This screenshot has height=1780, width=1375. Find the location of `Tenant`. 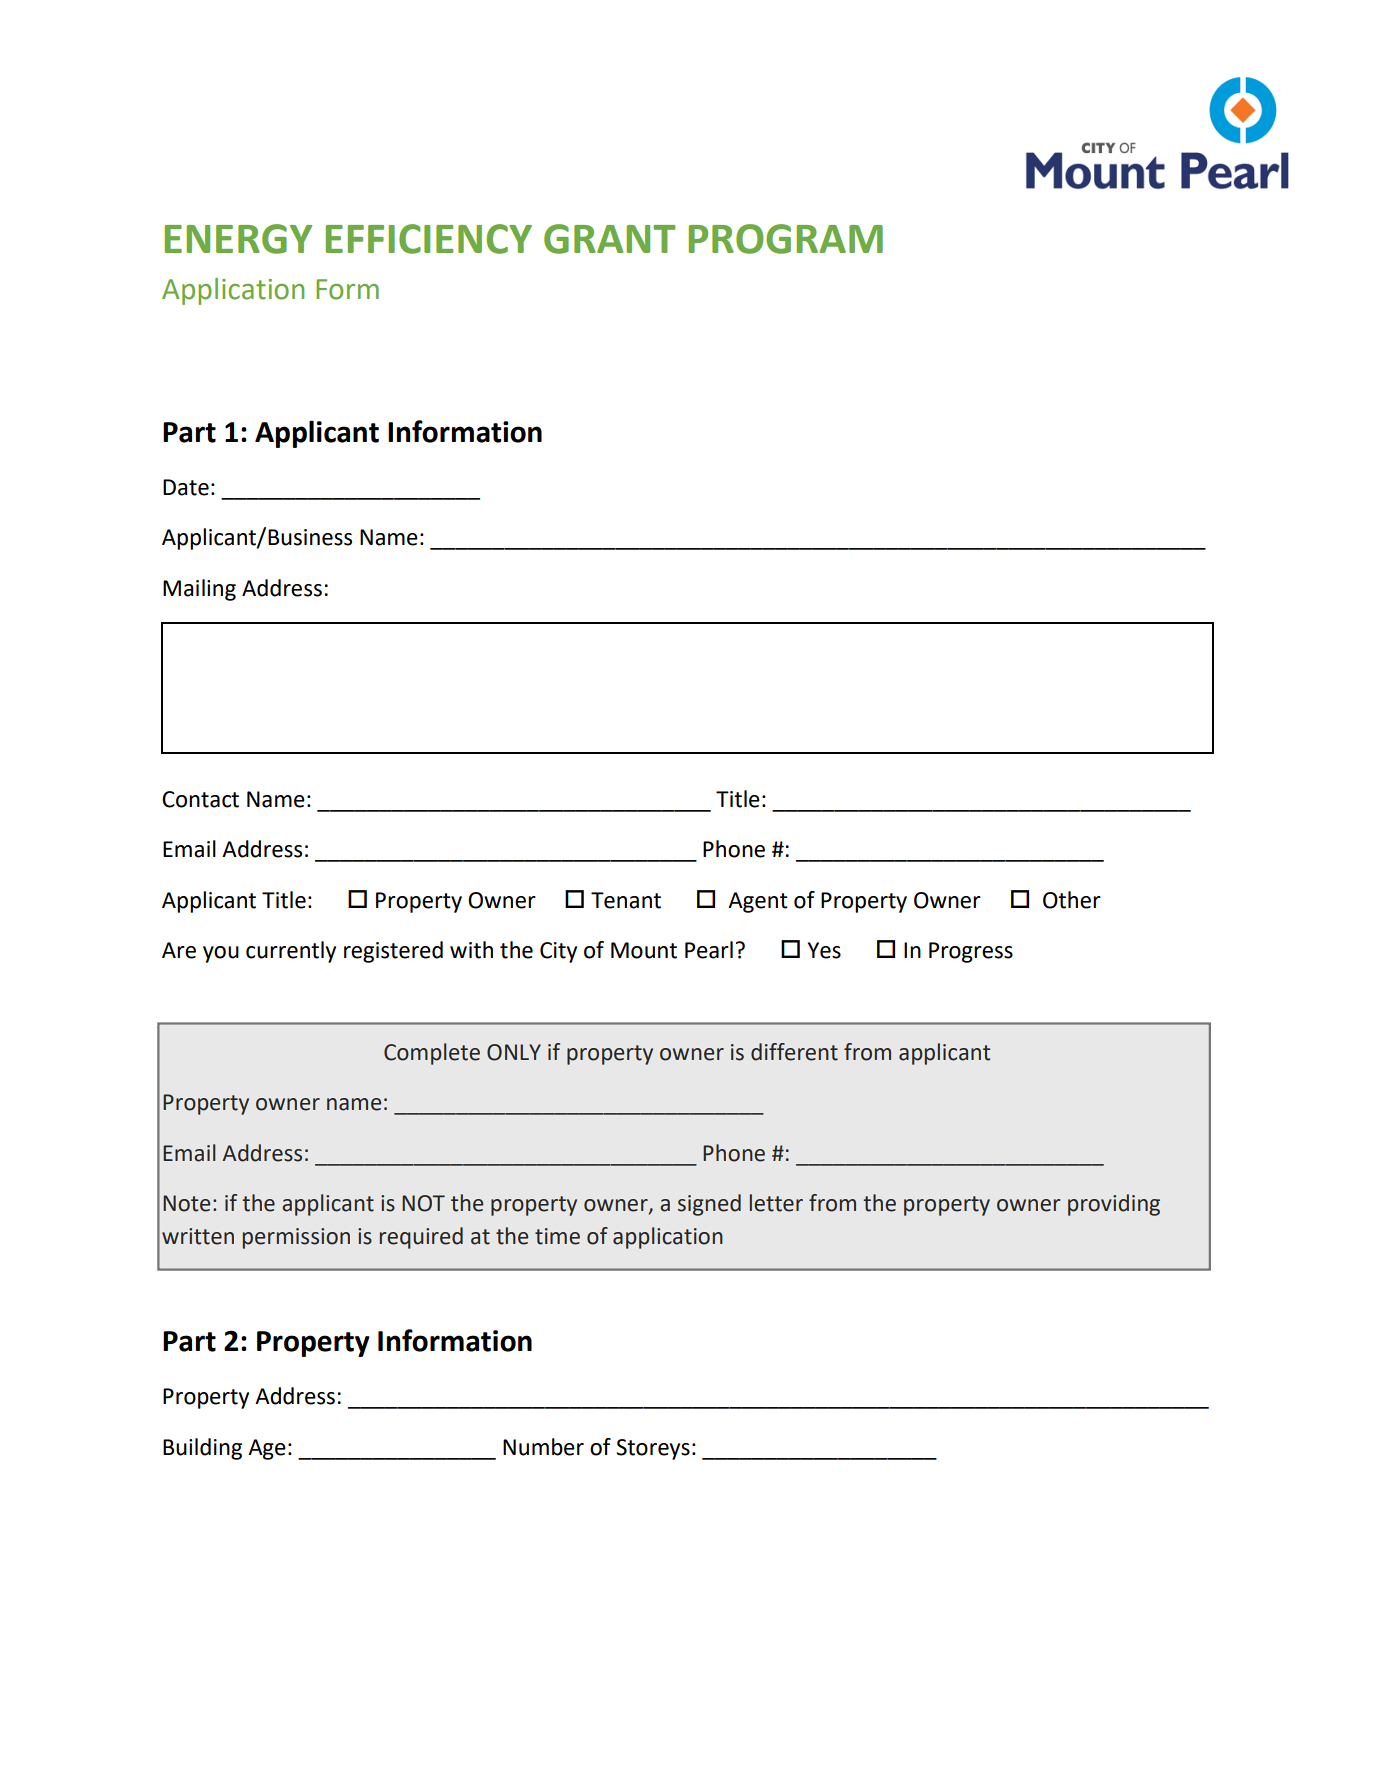

Tenant is located at coordinates (626, 900).
